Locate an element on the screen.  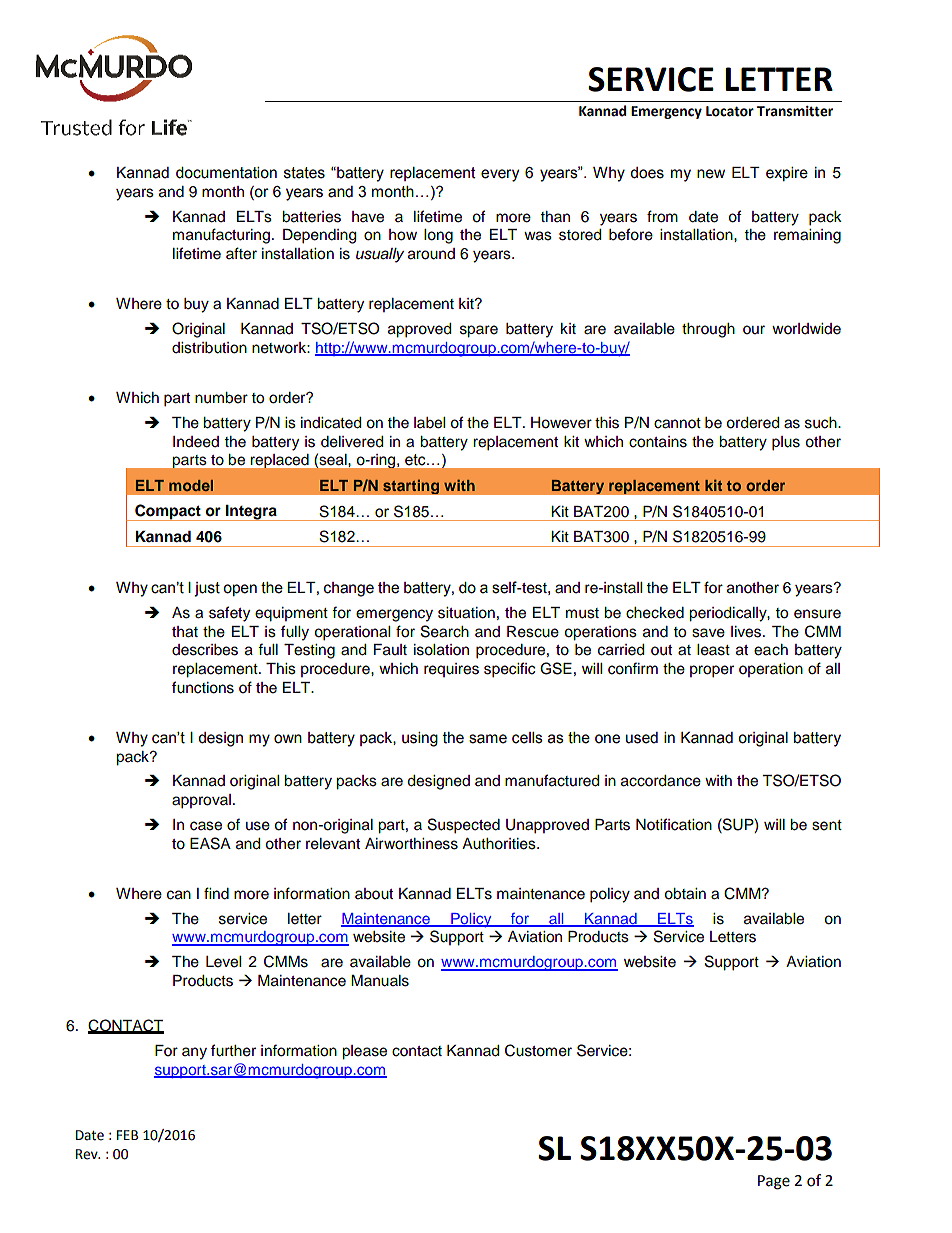
FEB is located at coordinates (127, 1135).
